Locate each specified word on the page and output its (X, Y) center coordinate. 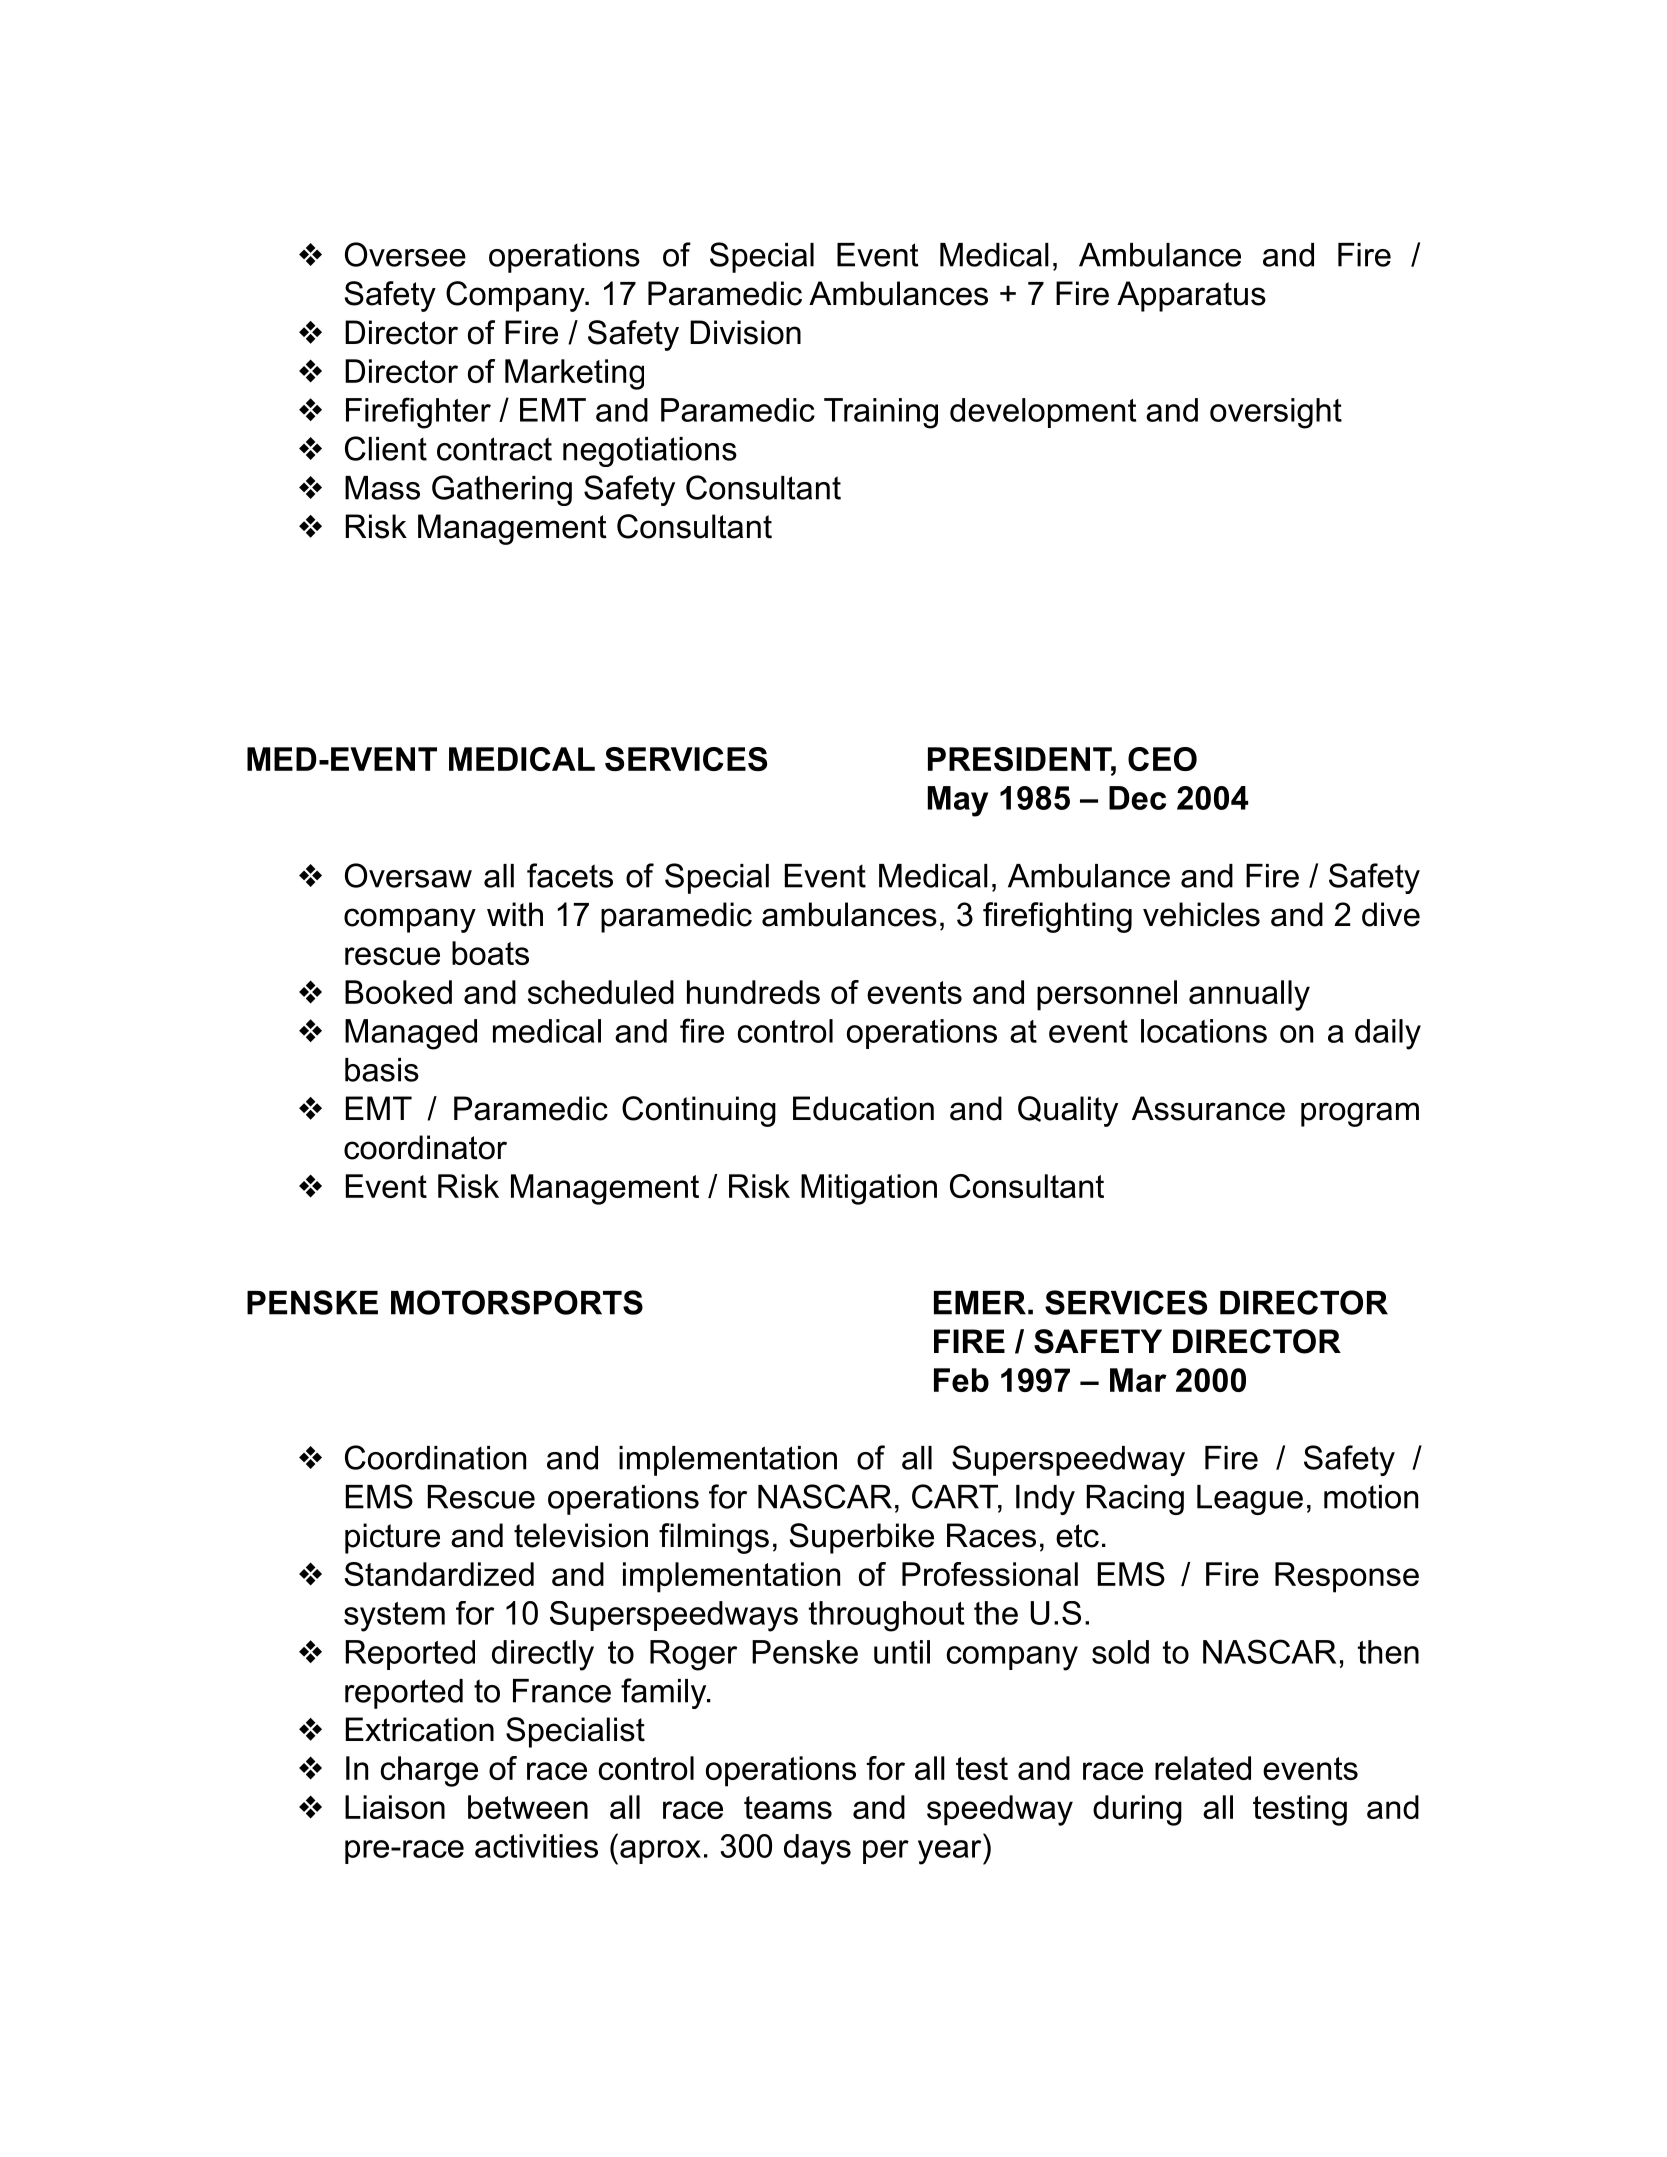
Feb (961, 1380)
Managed (411, 1034)
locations (1204, 1031)
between (528, 1807)
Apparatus (1191, 296)
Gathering (502, 490)
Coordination (435, 1457)
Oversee (405, 254)
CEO (1162, 759)
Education (863, 1108)
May (958, 801)
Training (881, 413)
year (949, 1852)
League (1250, 1500)
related (1203, 1768)
